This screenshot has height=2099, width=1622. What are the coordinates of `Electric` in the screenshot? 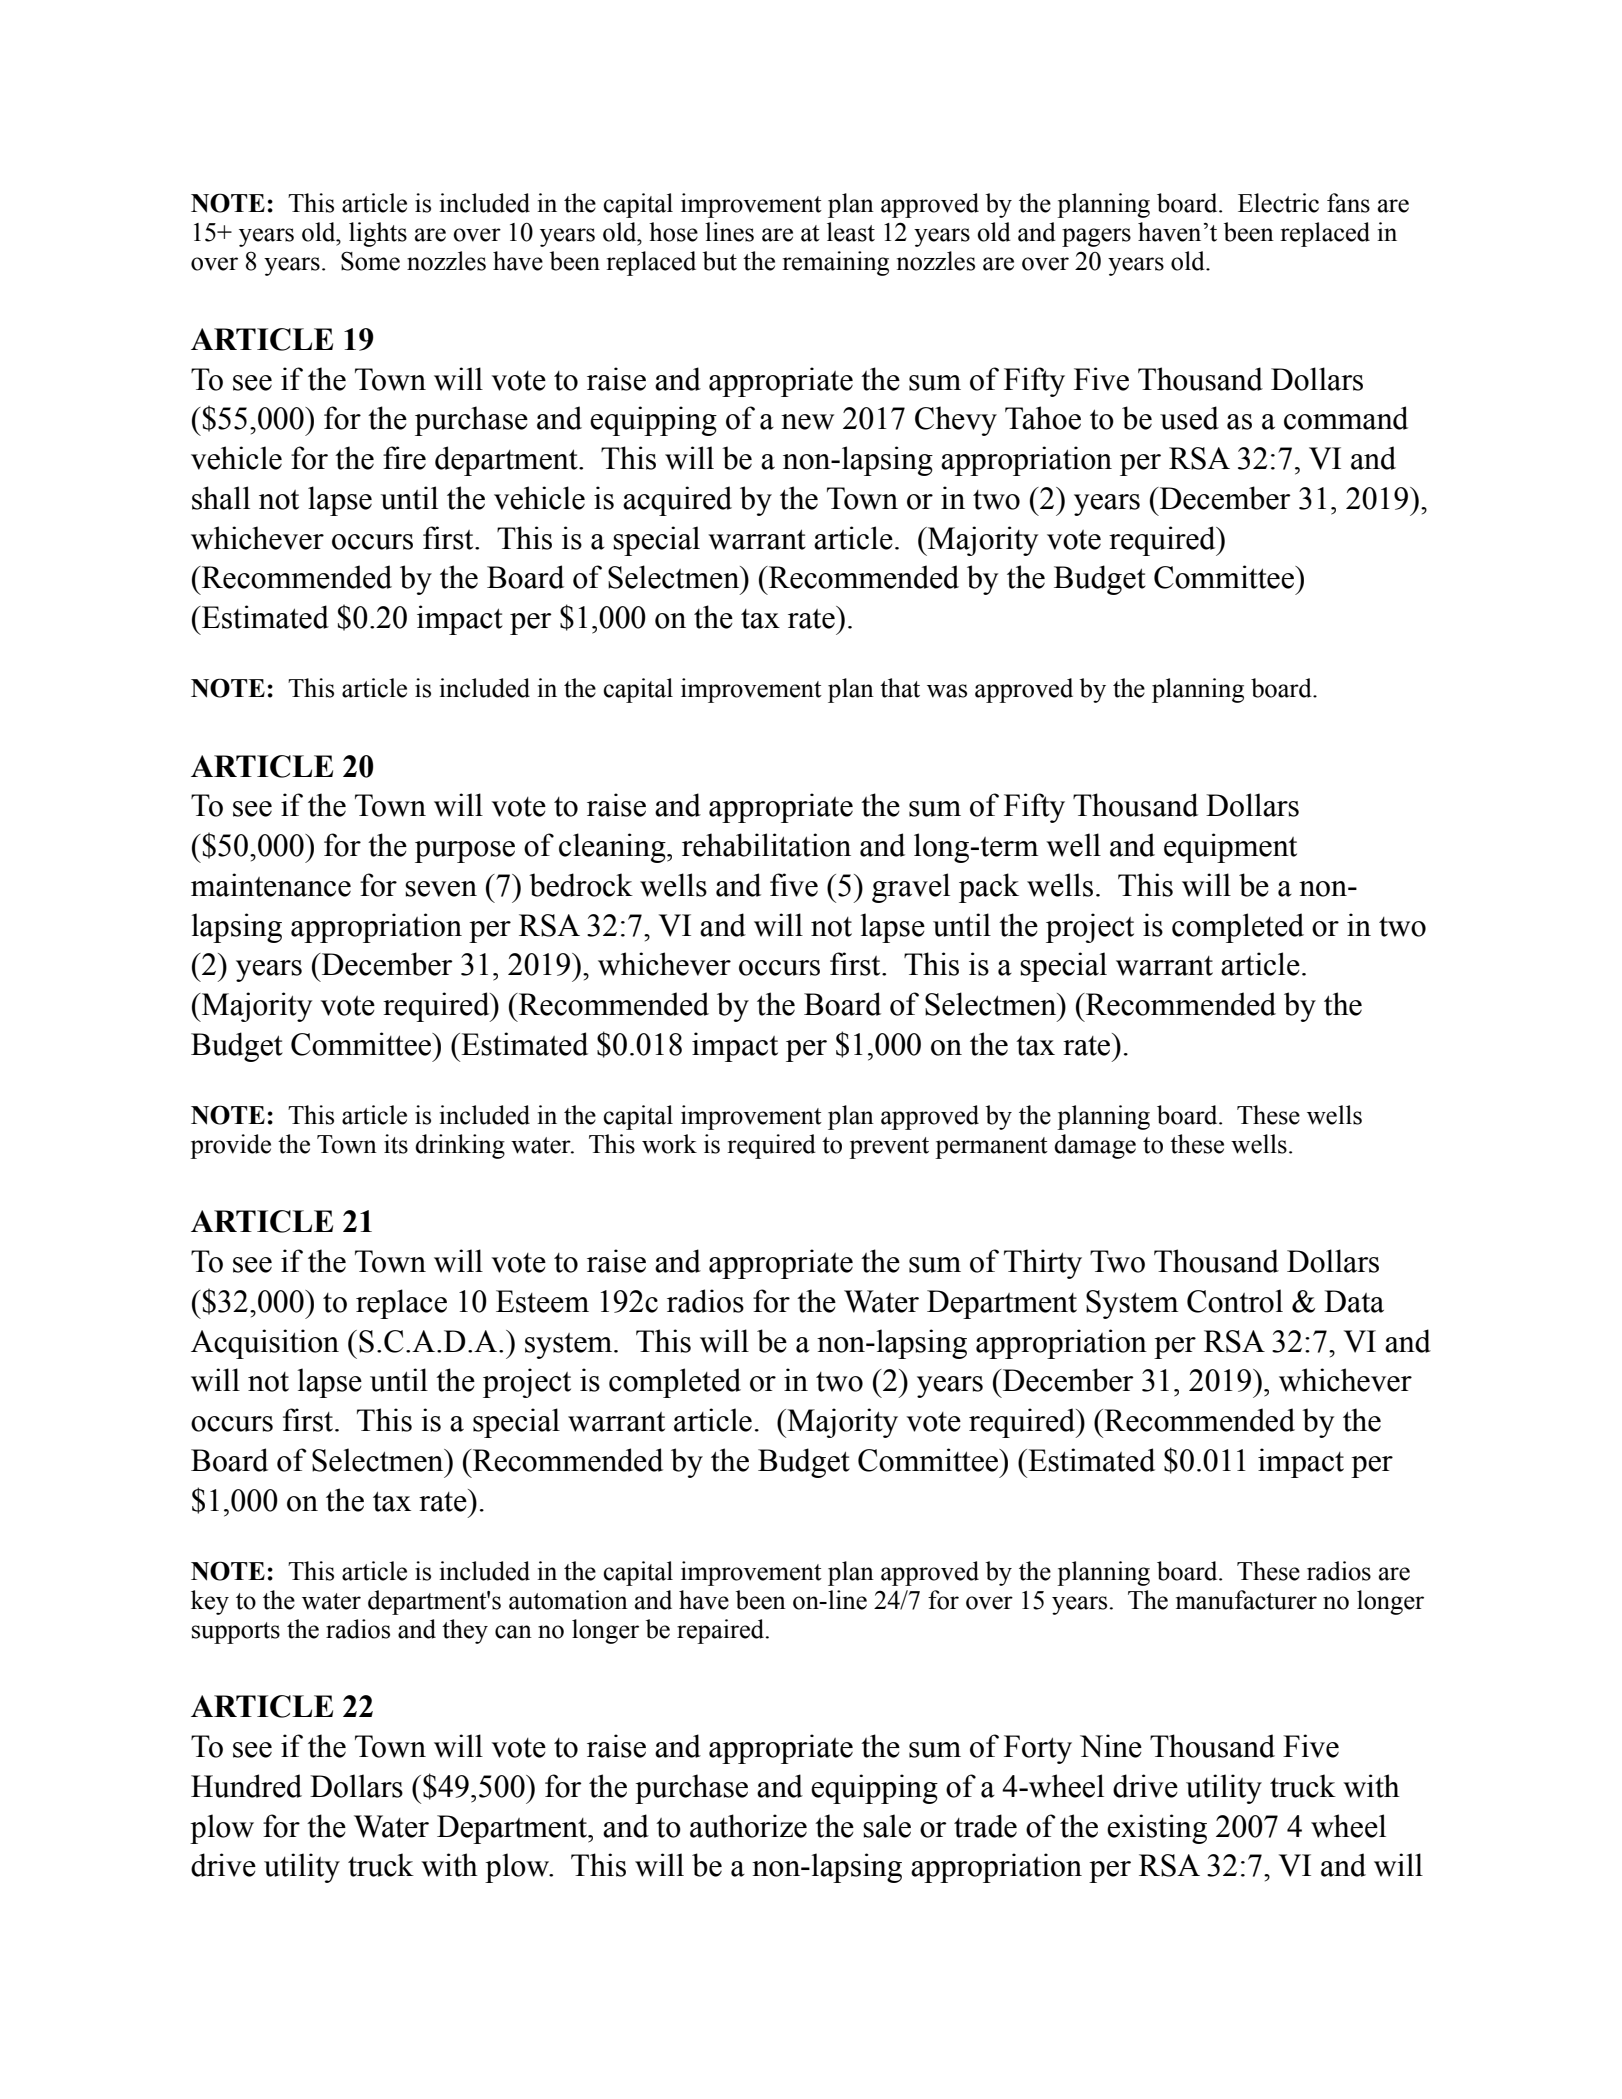 It's located at (1278, 203).
